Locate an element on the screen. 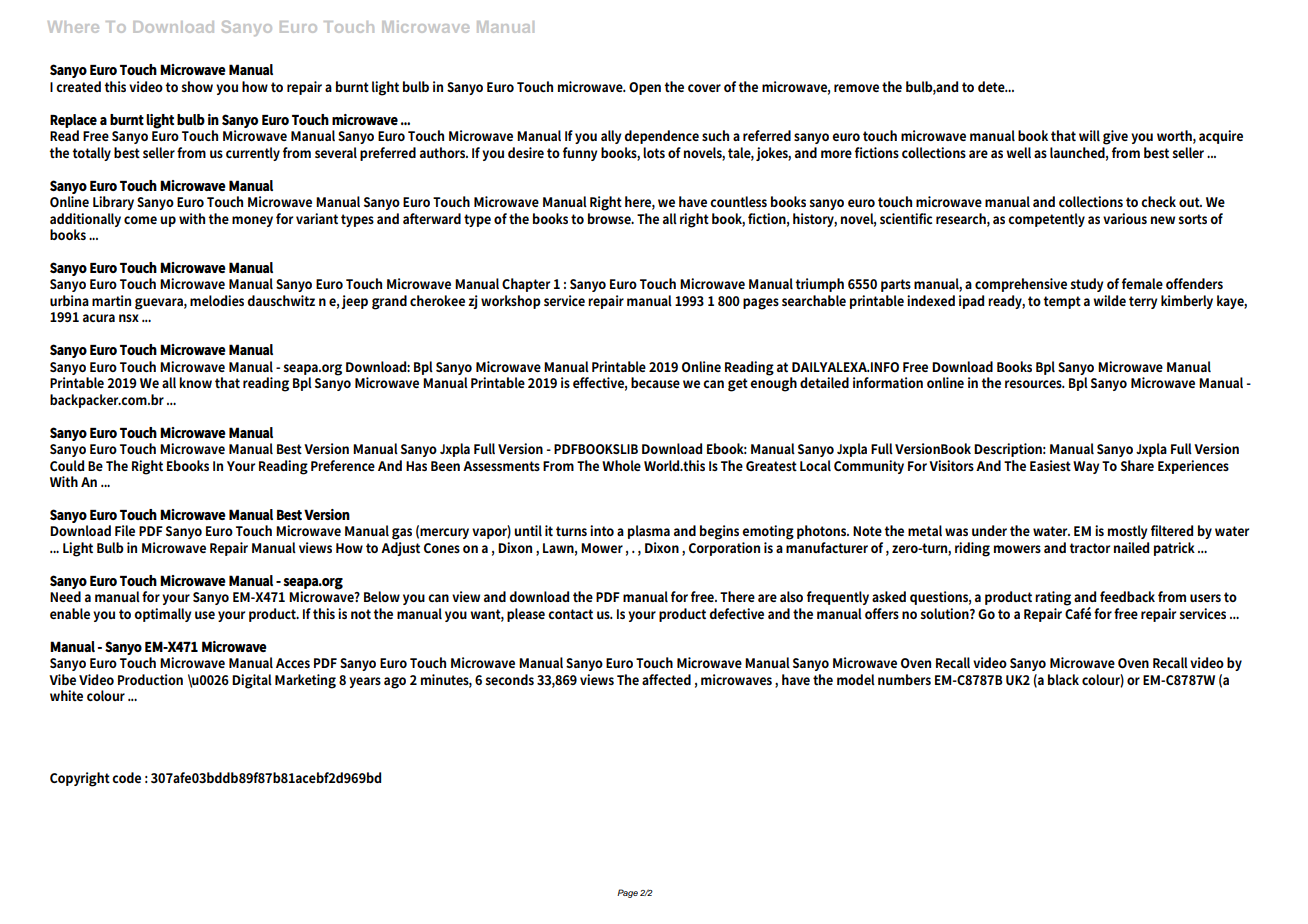  File is located at coordinates (125, 530).
